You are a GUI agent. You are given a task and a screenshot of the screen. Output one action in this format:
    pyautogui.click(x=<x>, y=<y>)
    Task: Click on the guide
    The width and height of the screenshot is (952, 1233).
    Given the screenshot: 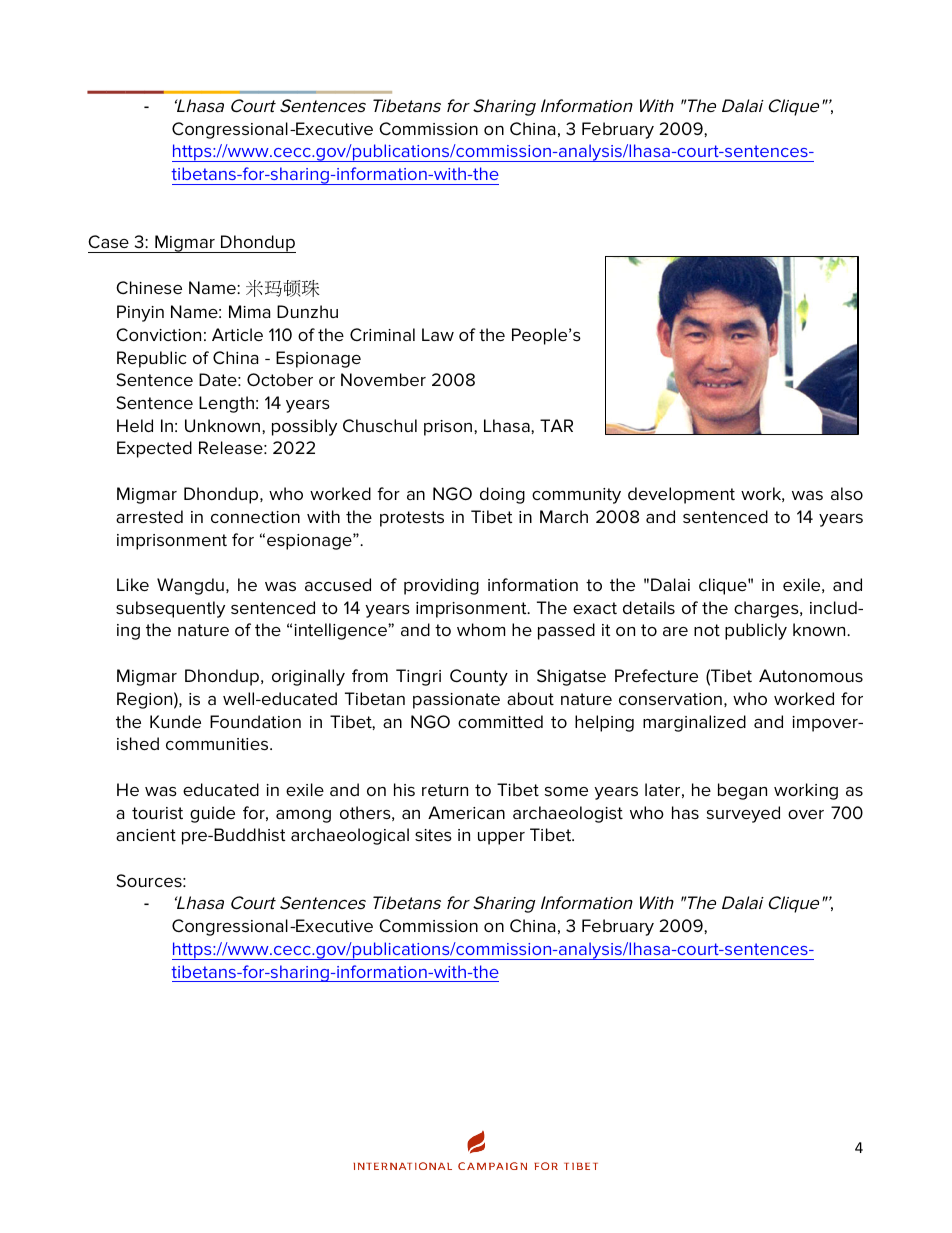 What is the action you would take?
    pyautogui.click(x=212, y=814)
